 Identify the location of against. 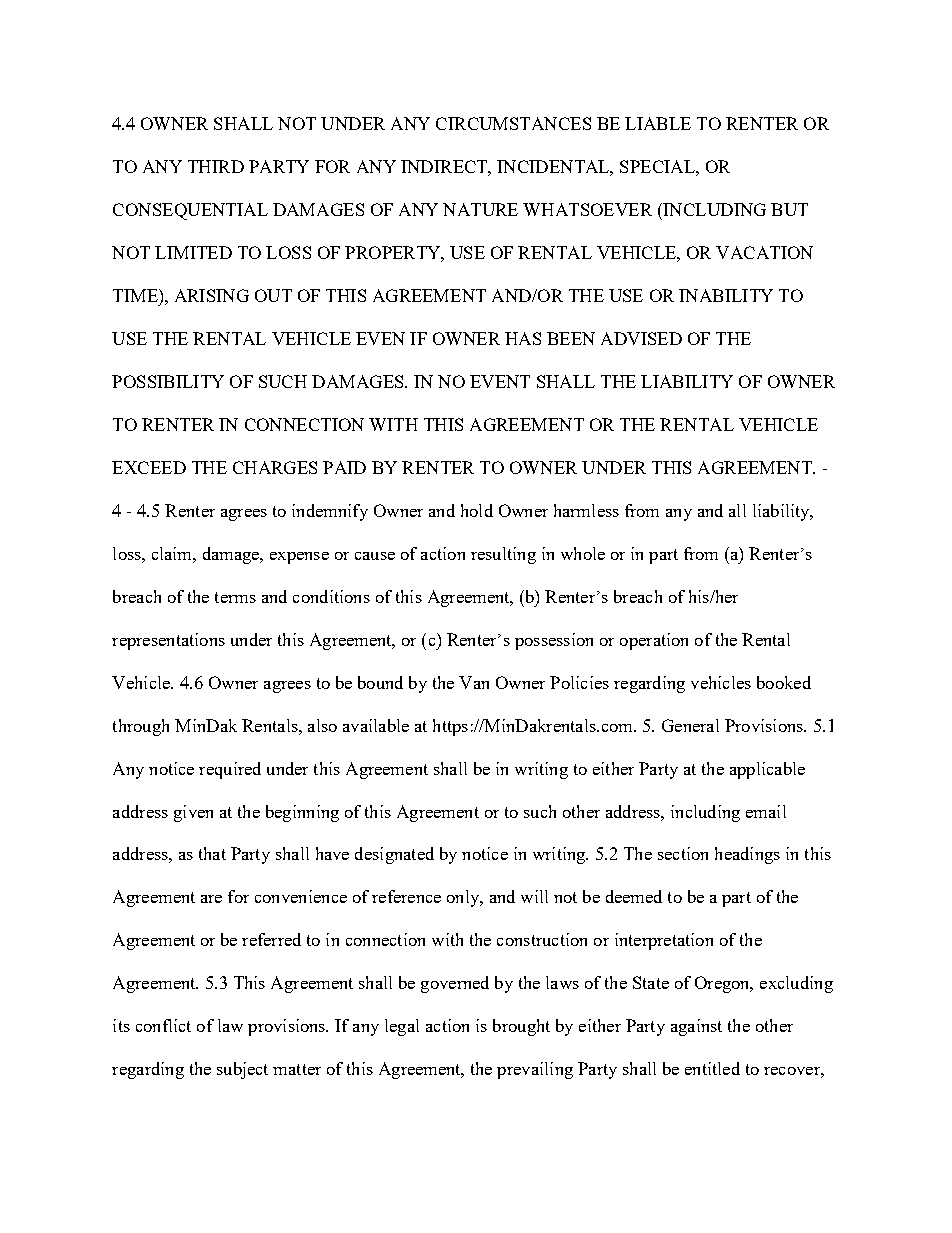
(696, 1027).
